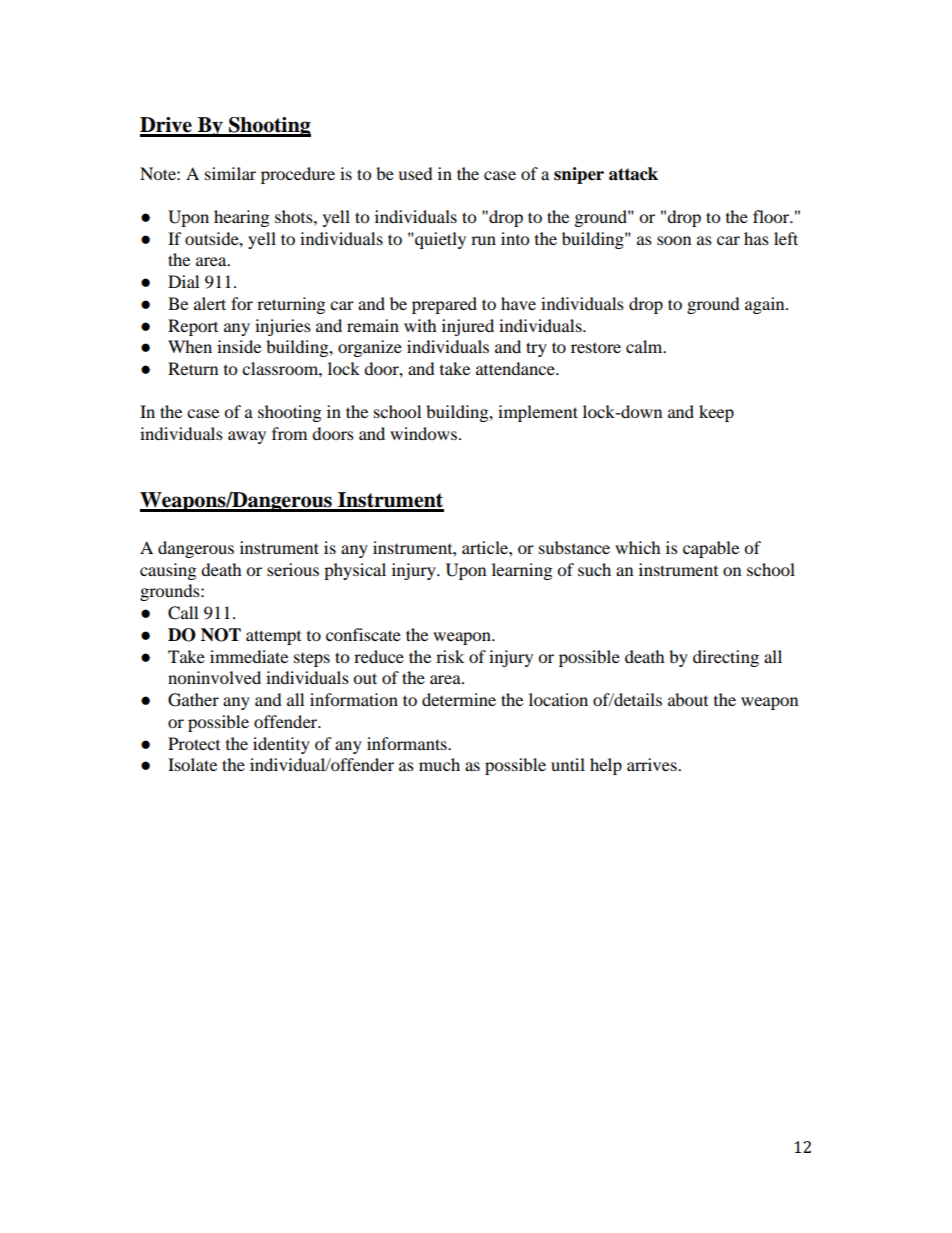  Describe the element at coordinates (772, 216) in the document. I see `floor` at that location.
